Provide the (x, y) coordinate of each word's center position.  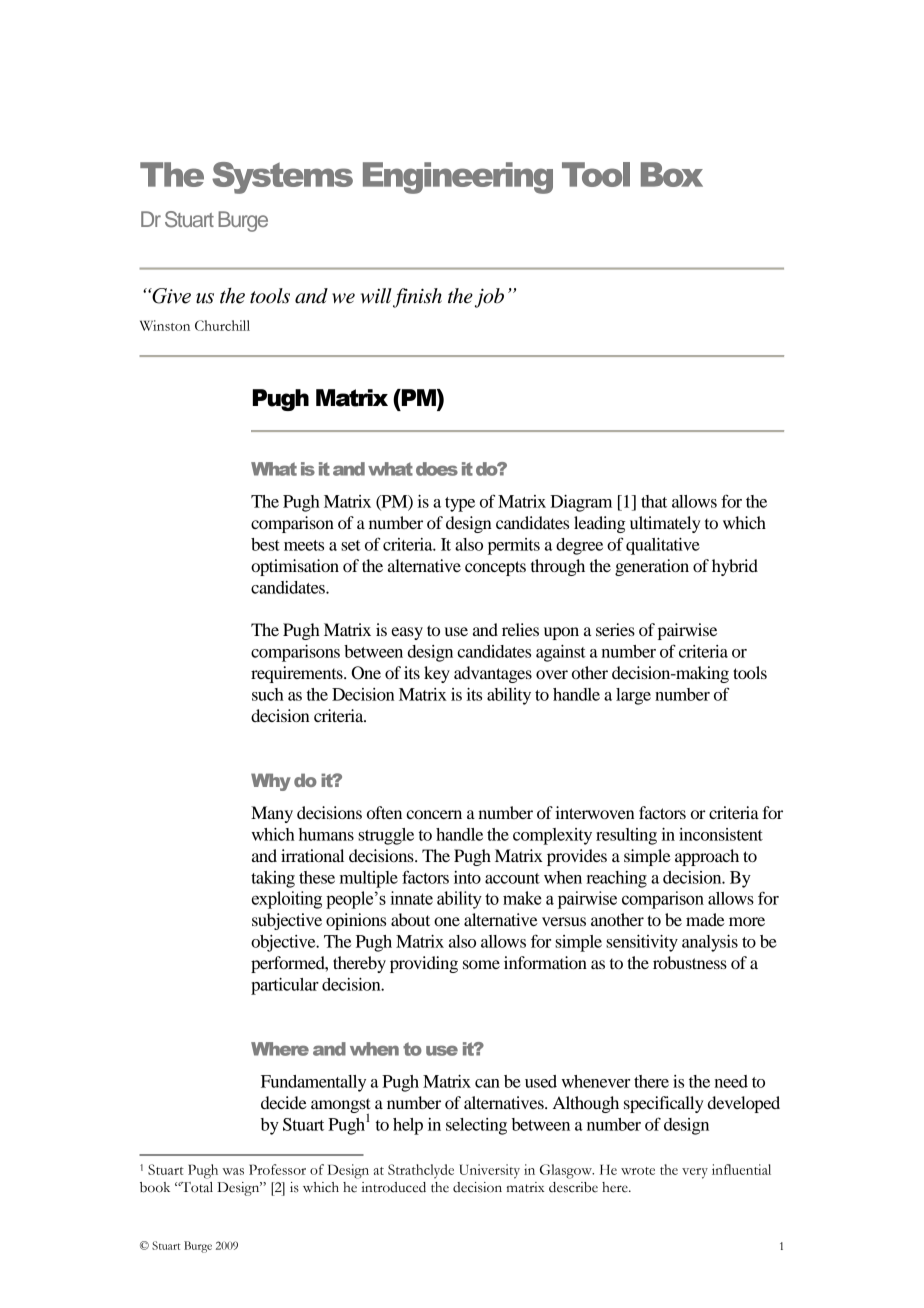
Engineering (458, 178)
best (265, 544)
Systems (282, 178)
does (437, 469)
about (410, 919)
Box (672, 174)
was (233, 1171)
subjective (287, 921)
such (268, 694)
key (437, 674)
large (633, 696)
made (705, 919)
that (654, 501)
